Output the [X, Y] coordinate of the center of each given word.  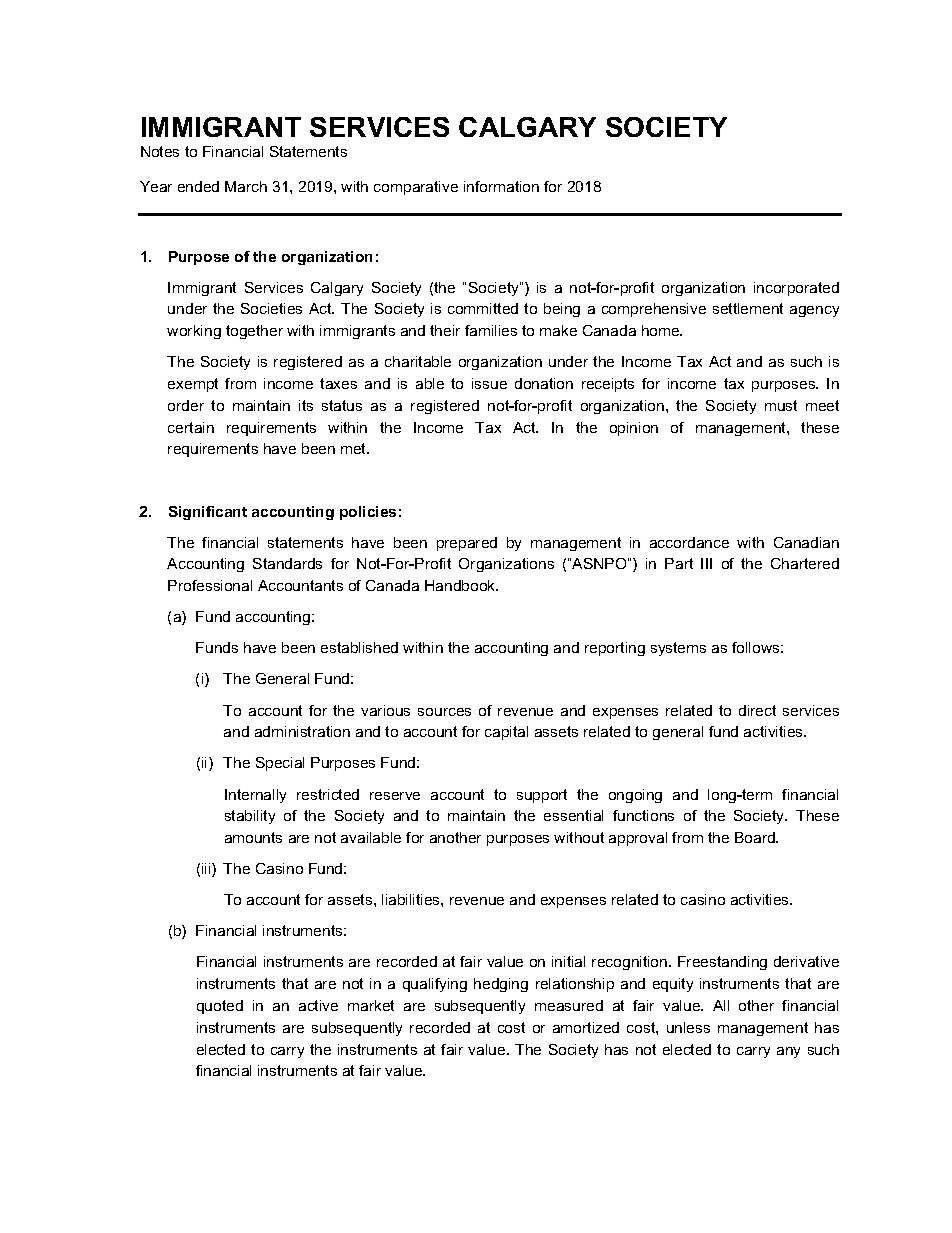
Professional [210, 585]
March [246, 186]
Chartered [805, 563]
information [501, 186]
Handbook [461, 585]
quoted [220, 1007]
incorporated [796, 289]
